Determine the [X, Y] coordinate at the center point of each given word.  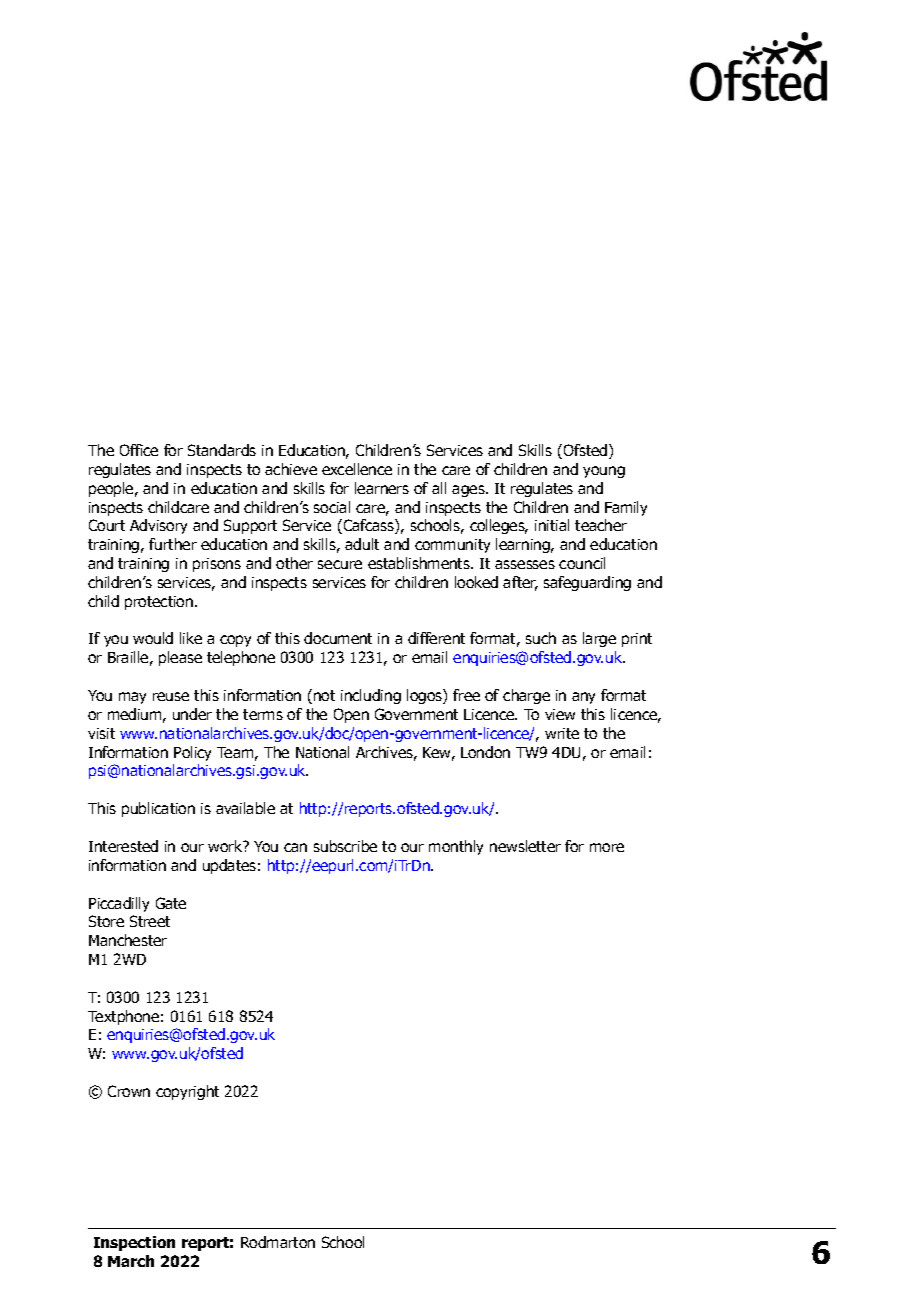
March [131, 1261]
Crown [129, 1091]
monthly [456, 847]
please [180, 658]
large [599, 639]
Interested [123, 846]
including [371, 696]
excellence [357, 469]
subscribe [345, 846]
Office [139, 450]
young [604, 472]
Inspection [134, 1243]
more [607, 847]
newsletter [525, 846]
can [295, 847]
